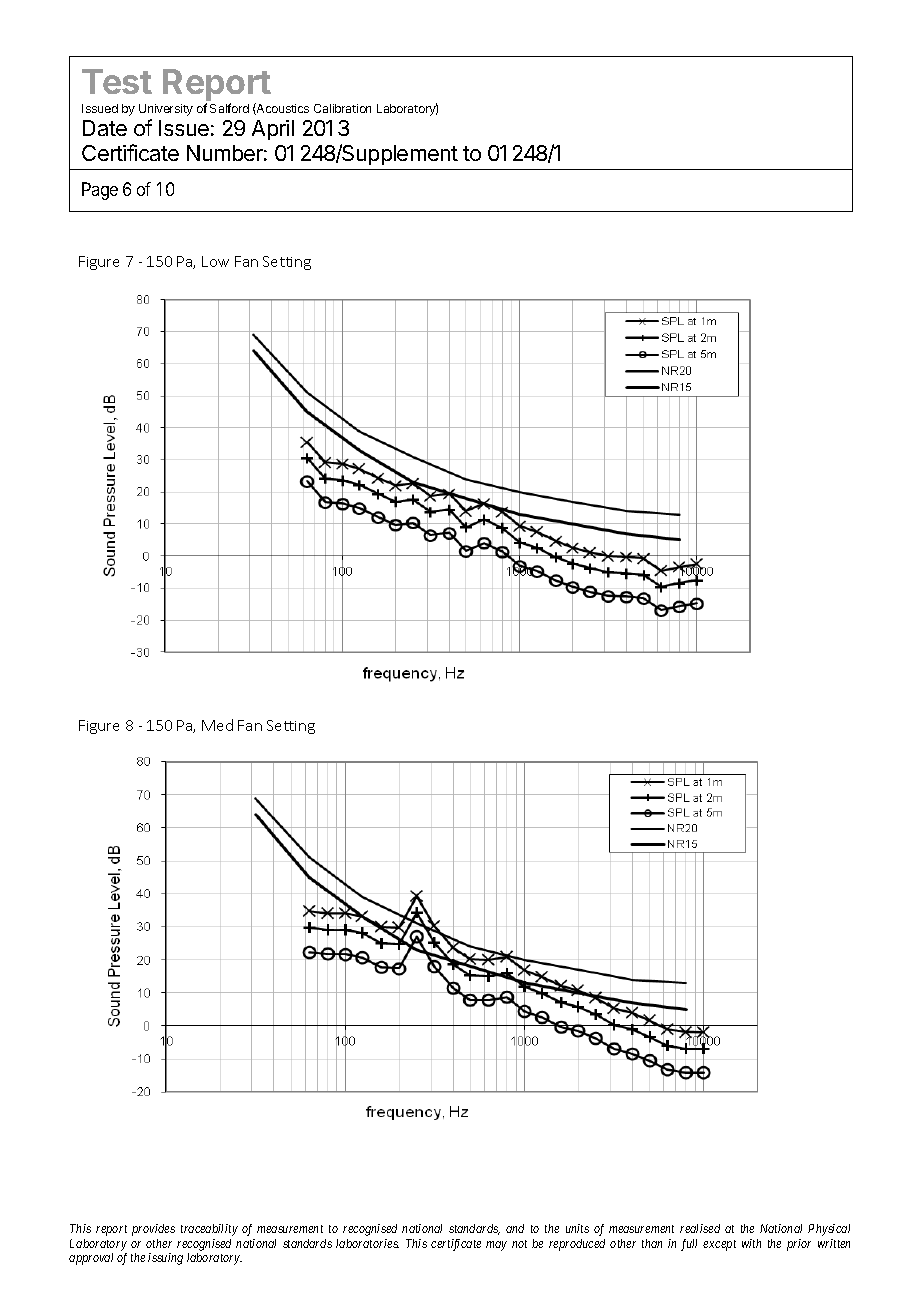 This page has height=1308, width=924. I want to click on Med, so click(217, 725).
